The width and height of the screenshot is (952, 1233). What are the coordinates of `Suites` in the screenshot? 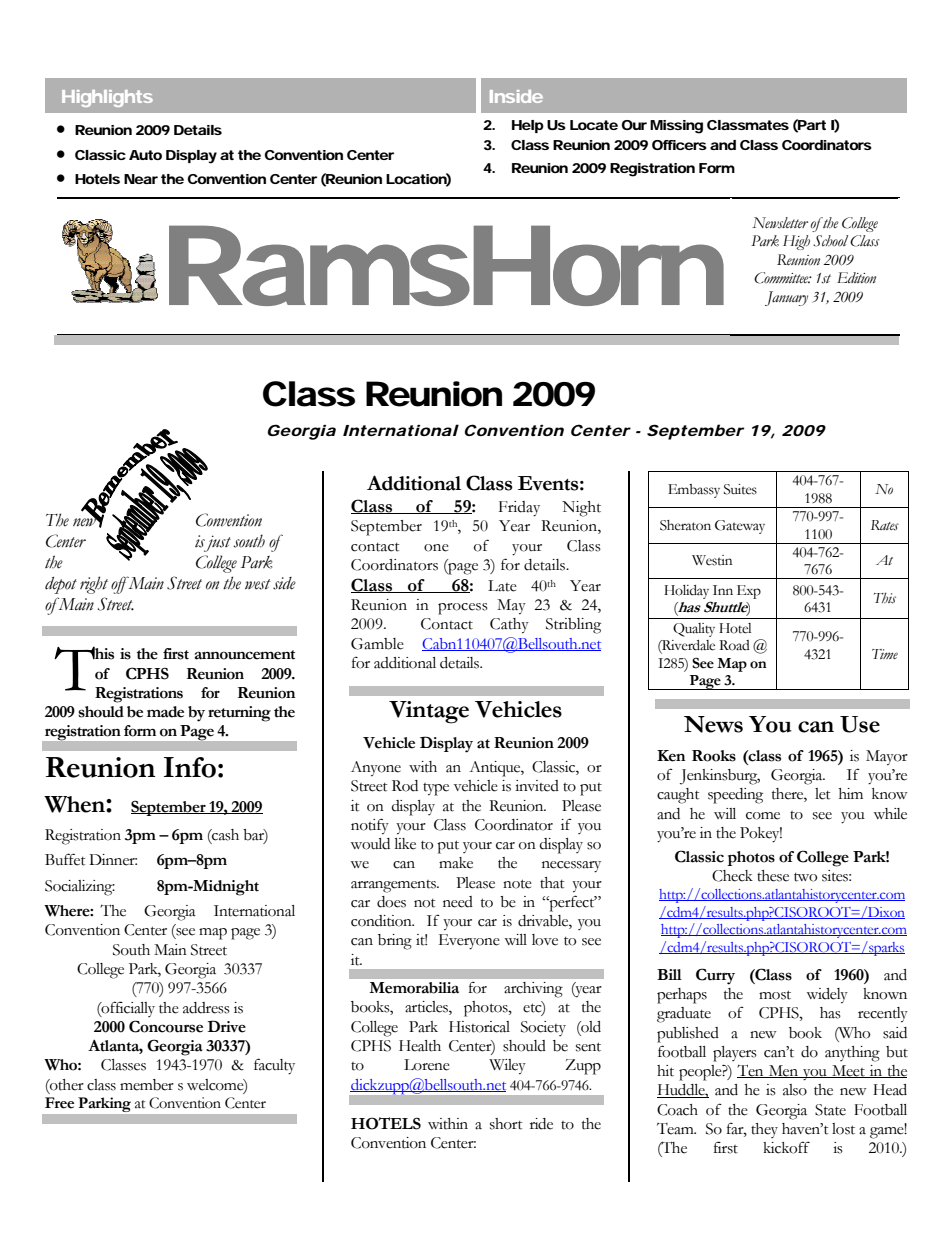 It's located at (740, 489).
